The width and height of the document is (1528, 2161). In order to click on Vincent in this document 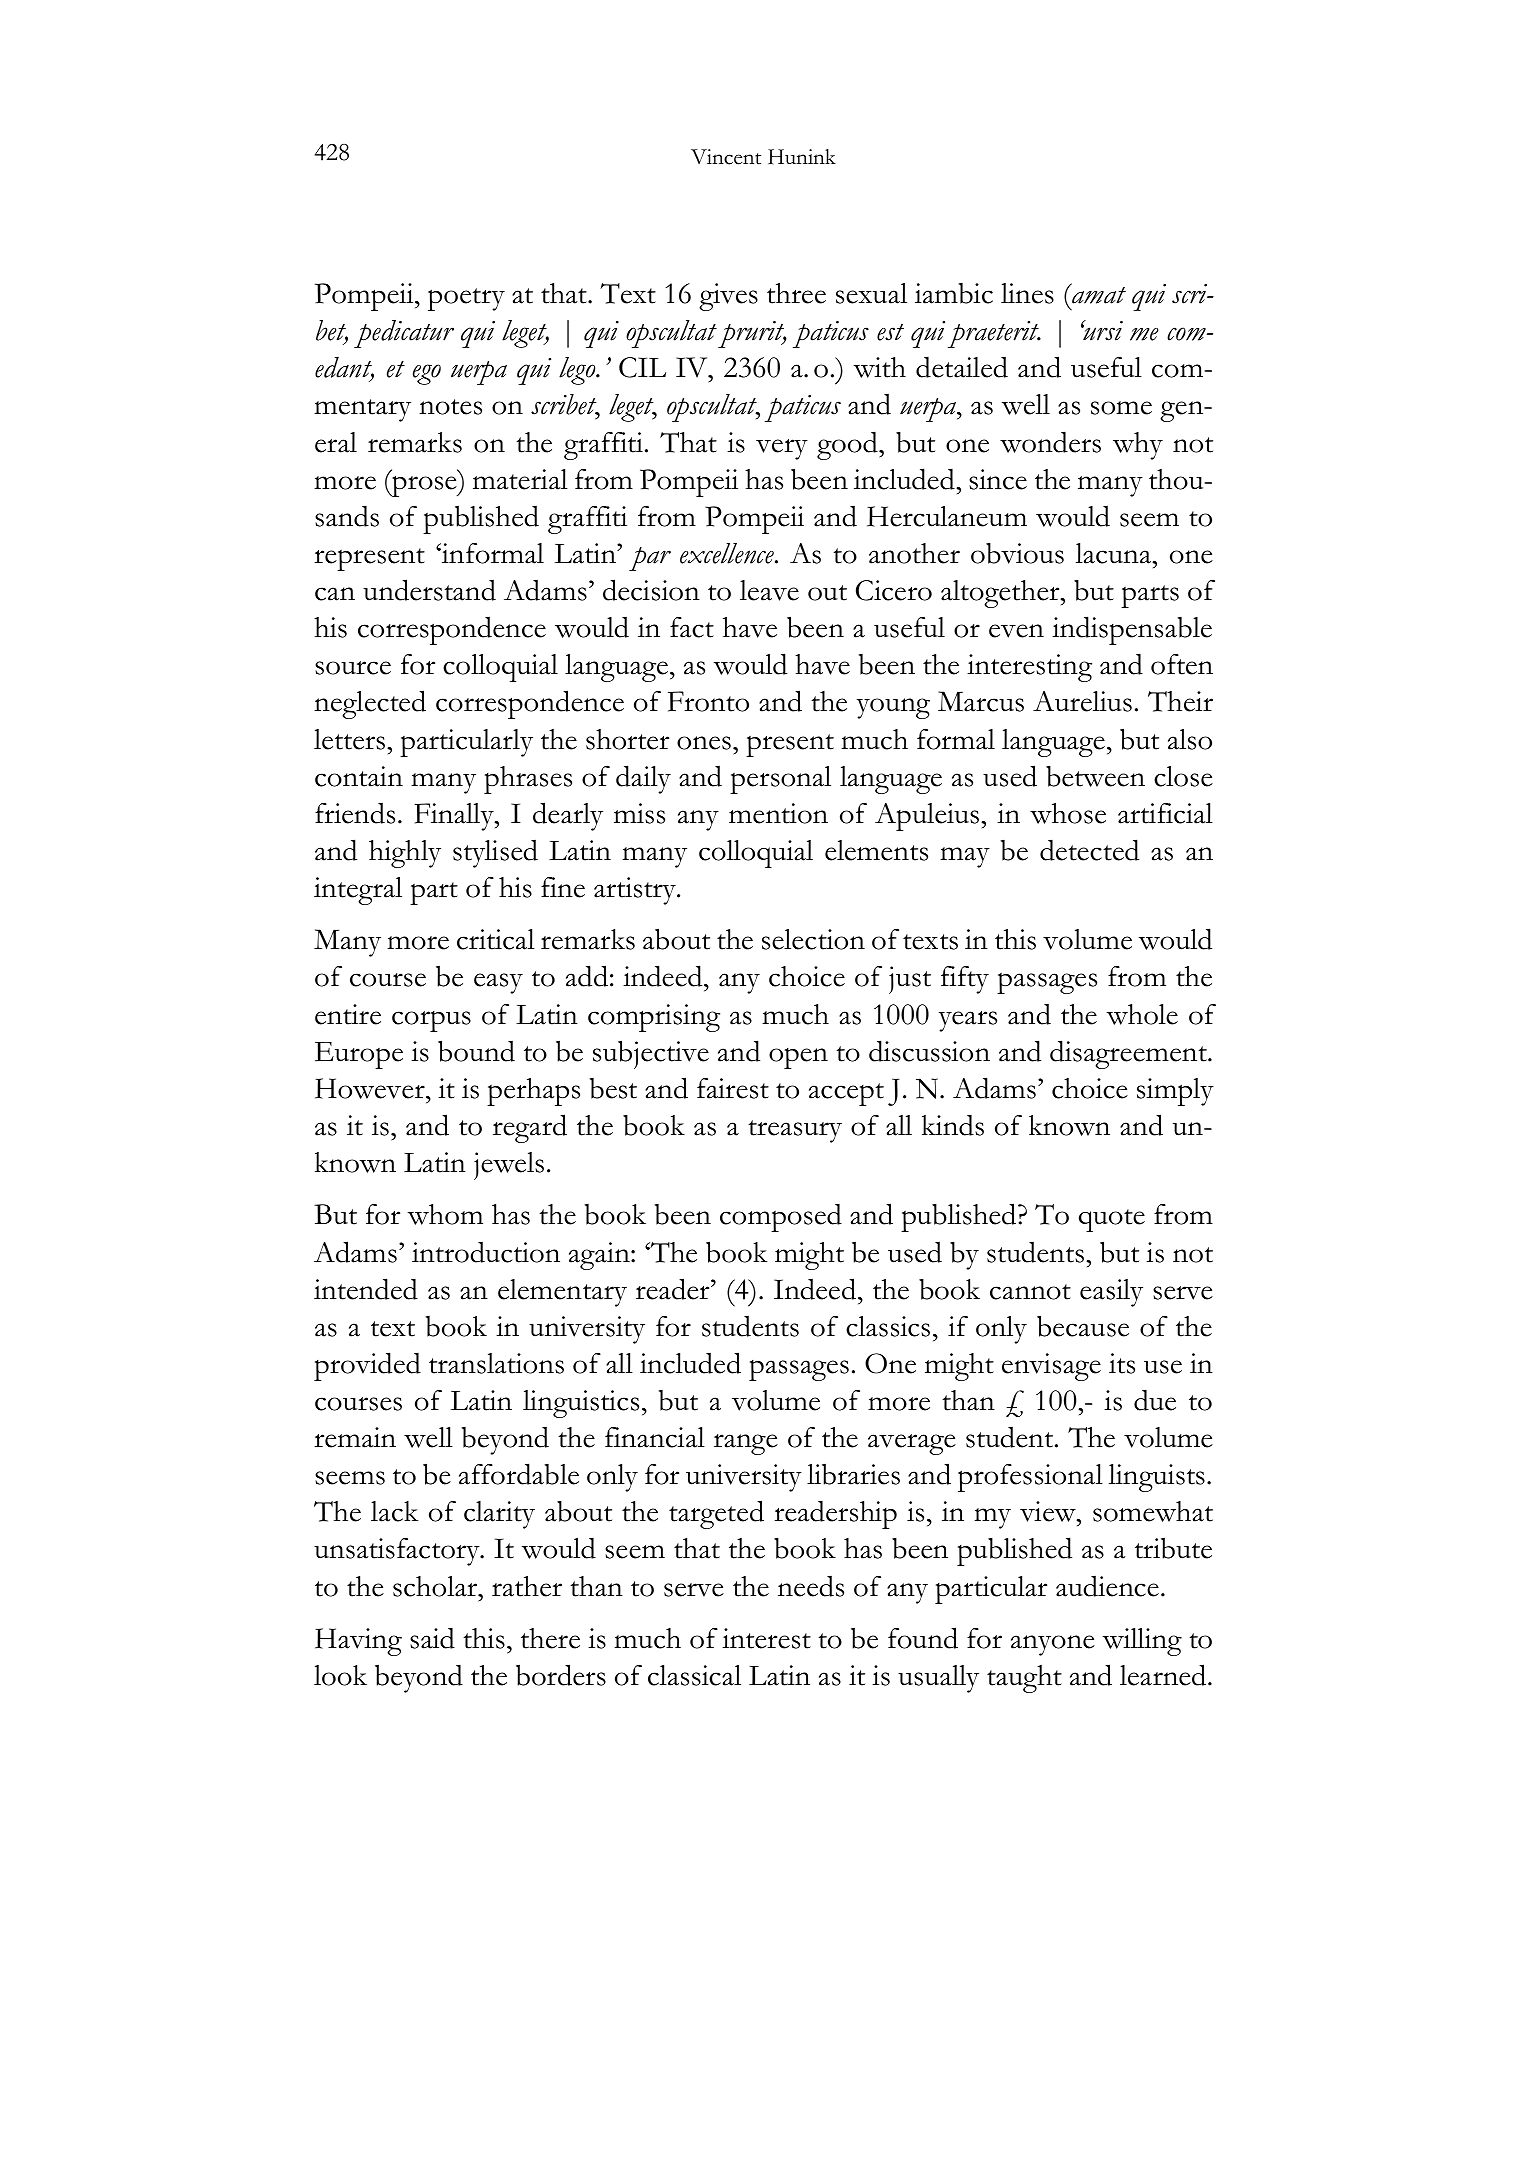, I will do `click(726, 157)`.
